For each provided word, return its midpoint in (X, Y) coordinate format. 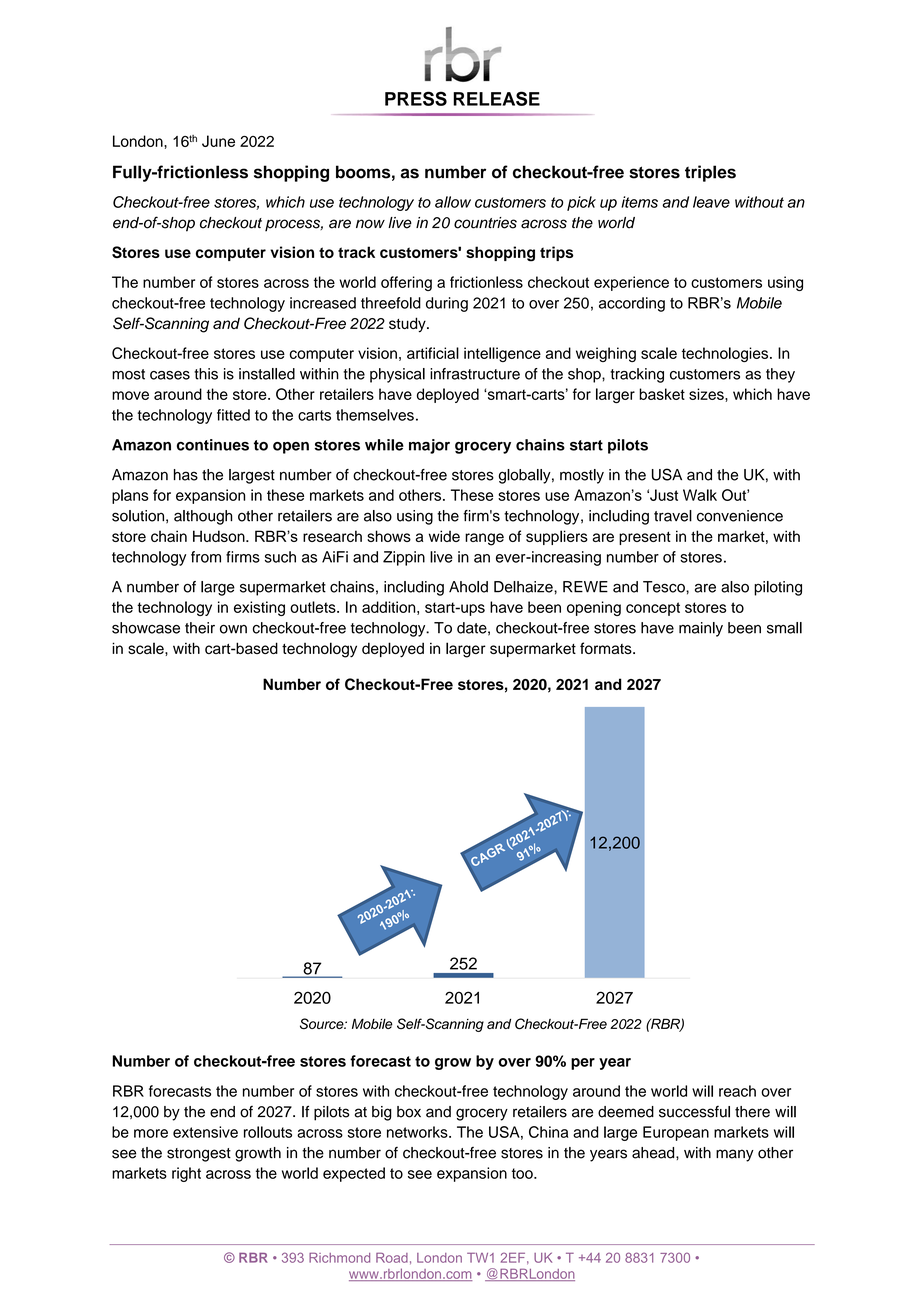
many (735, 1155)
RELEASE (496, 98)
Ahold (468, 587)
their (200, 628)
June (218, 141)
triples (710, 173)
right (186, 1174)
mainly (701, 629)
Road (392, 1257)
